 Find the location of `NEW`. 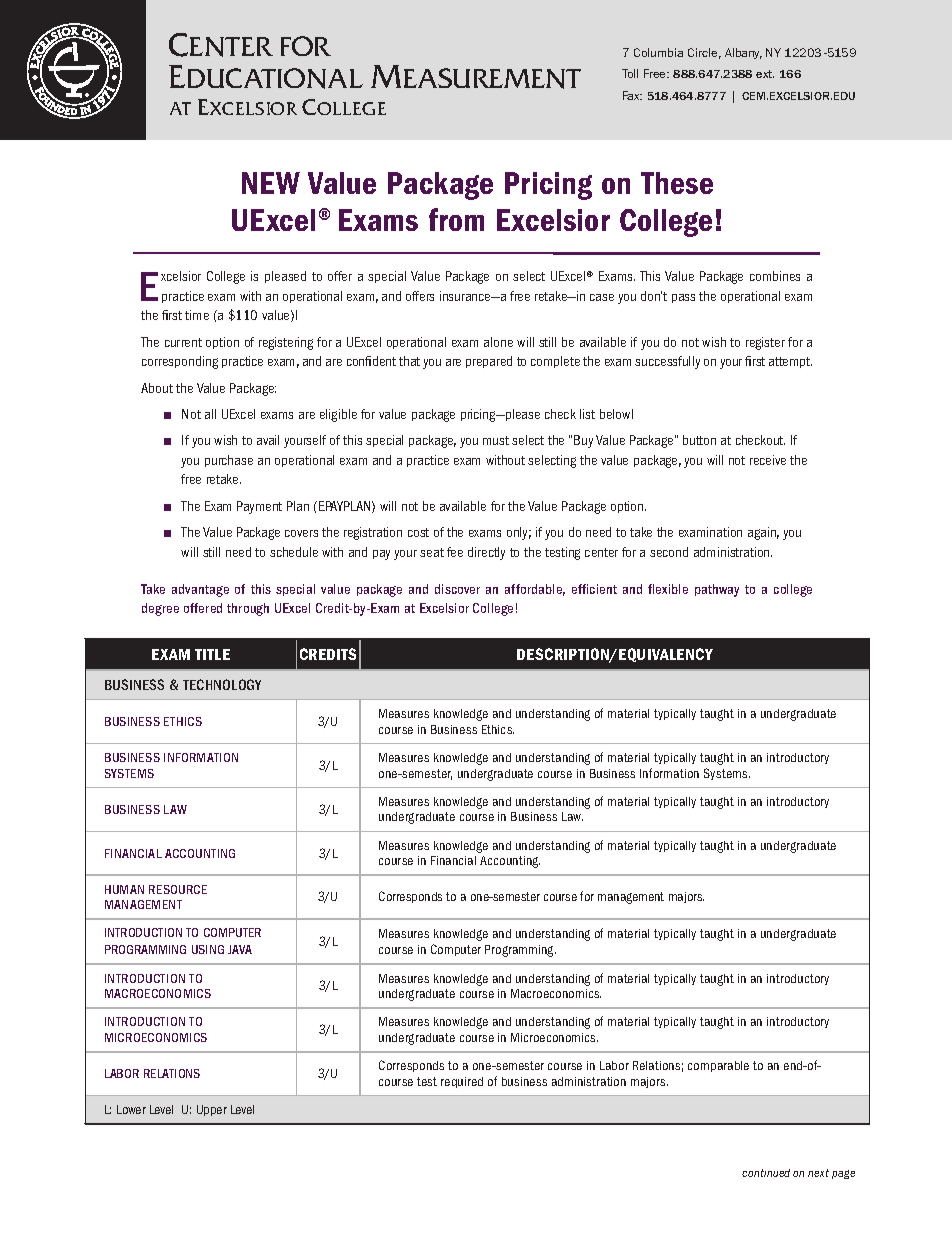

NEW is located at coordinates (271, 183).
